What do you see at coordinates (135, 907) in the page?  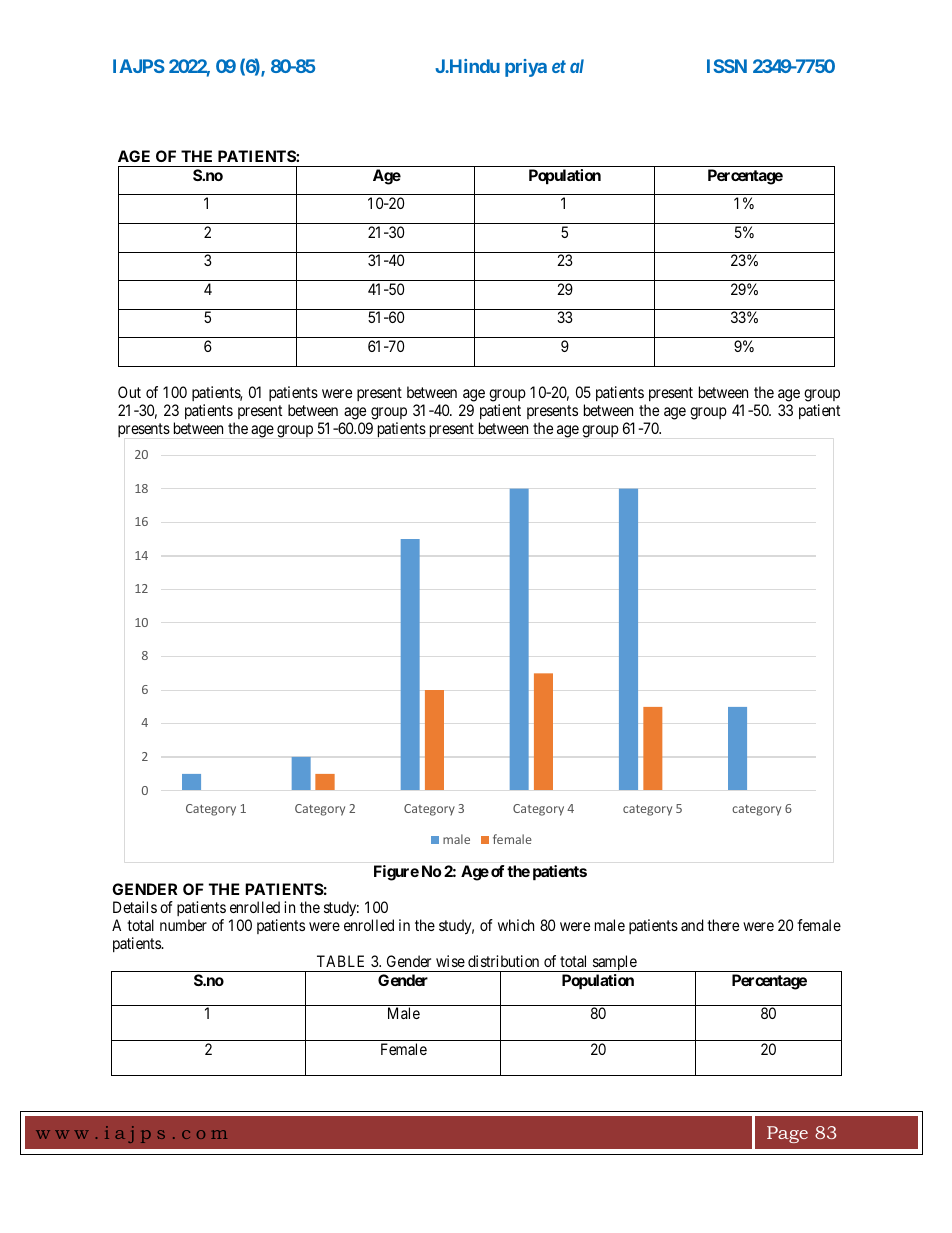 I see `Details` at bounding box center [135, 907].
